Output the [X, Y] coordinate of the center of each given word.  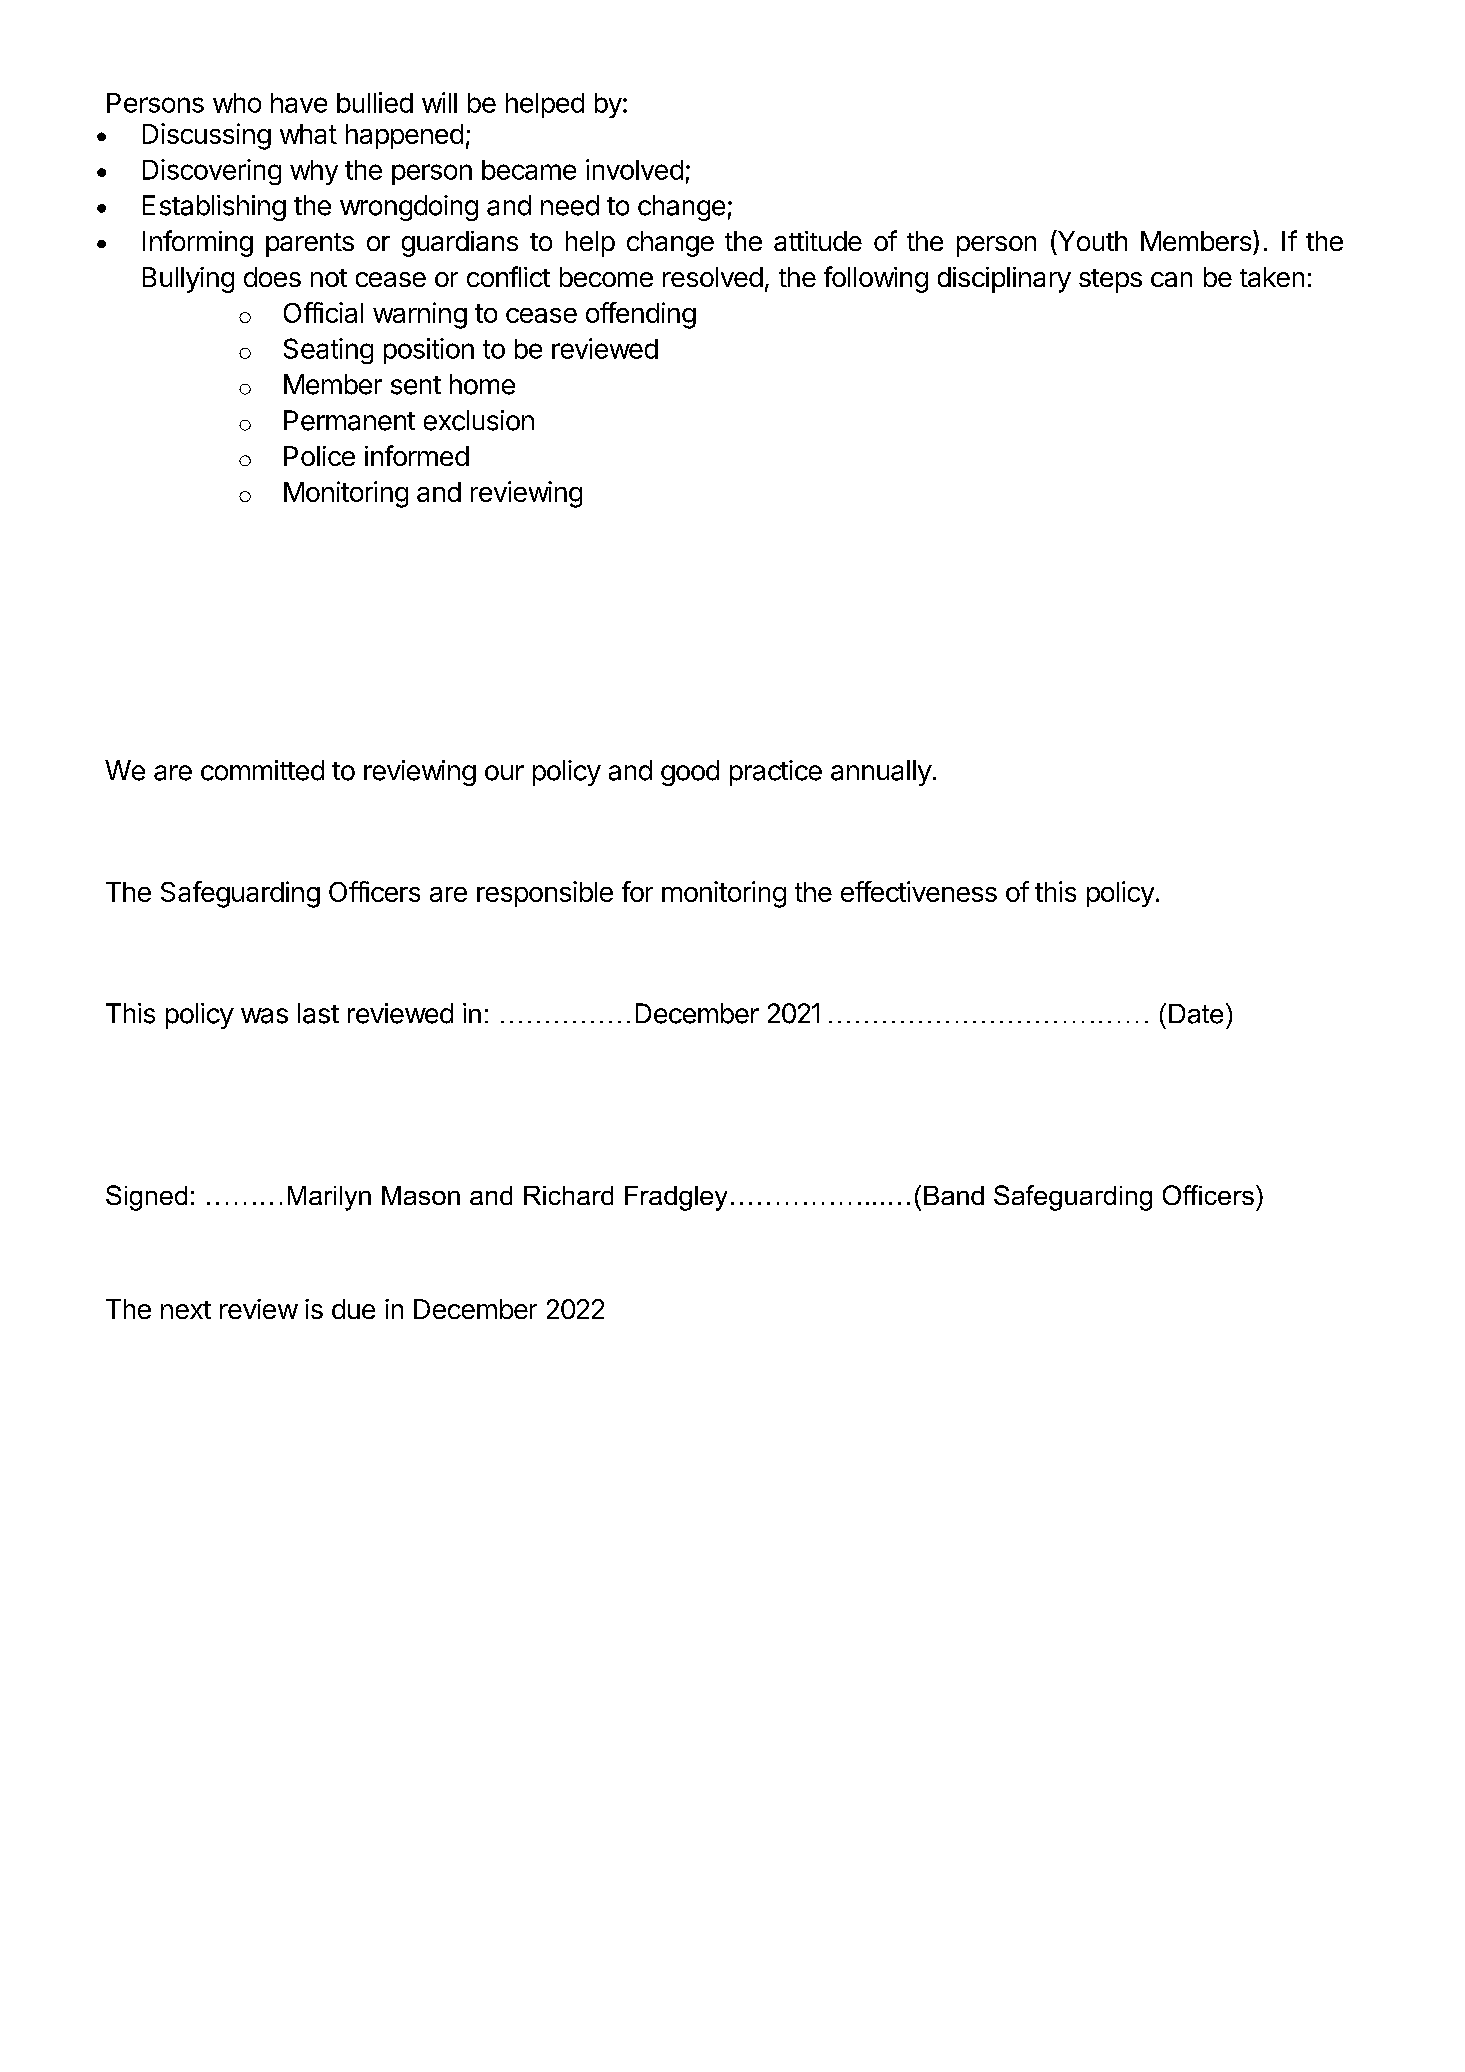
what [308, 134]
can [1171, 279]
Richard [568, 1195]
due [353, 1309]
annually [881, 773]
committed [262, 770]
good [690, 773]
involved [634, 169]
